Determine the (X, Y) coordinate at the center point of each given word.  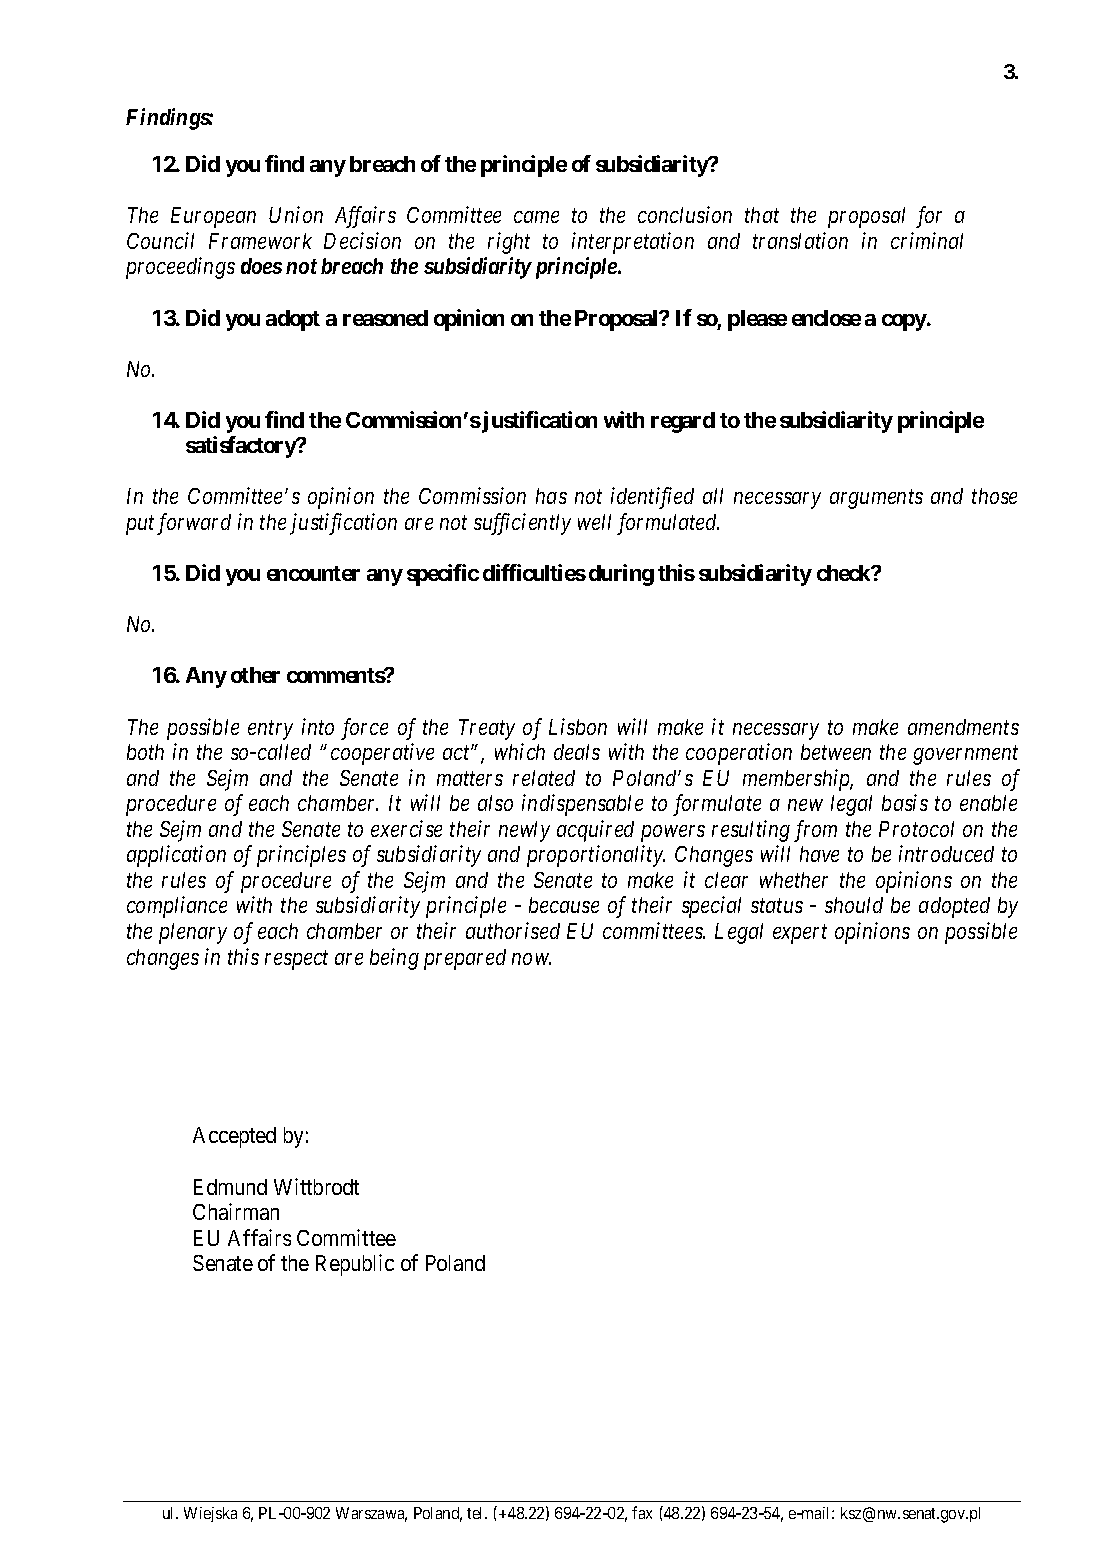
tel (476, 1513)
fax (642, 1512)
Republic (355, 1265)
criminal (927, 240)
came (536, 217)
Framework (260, 241)
